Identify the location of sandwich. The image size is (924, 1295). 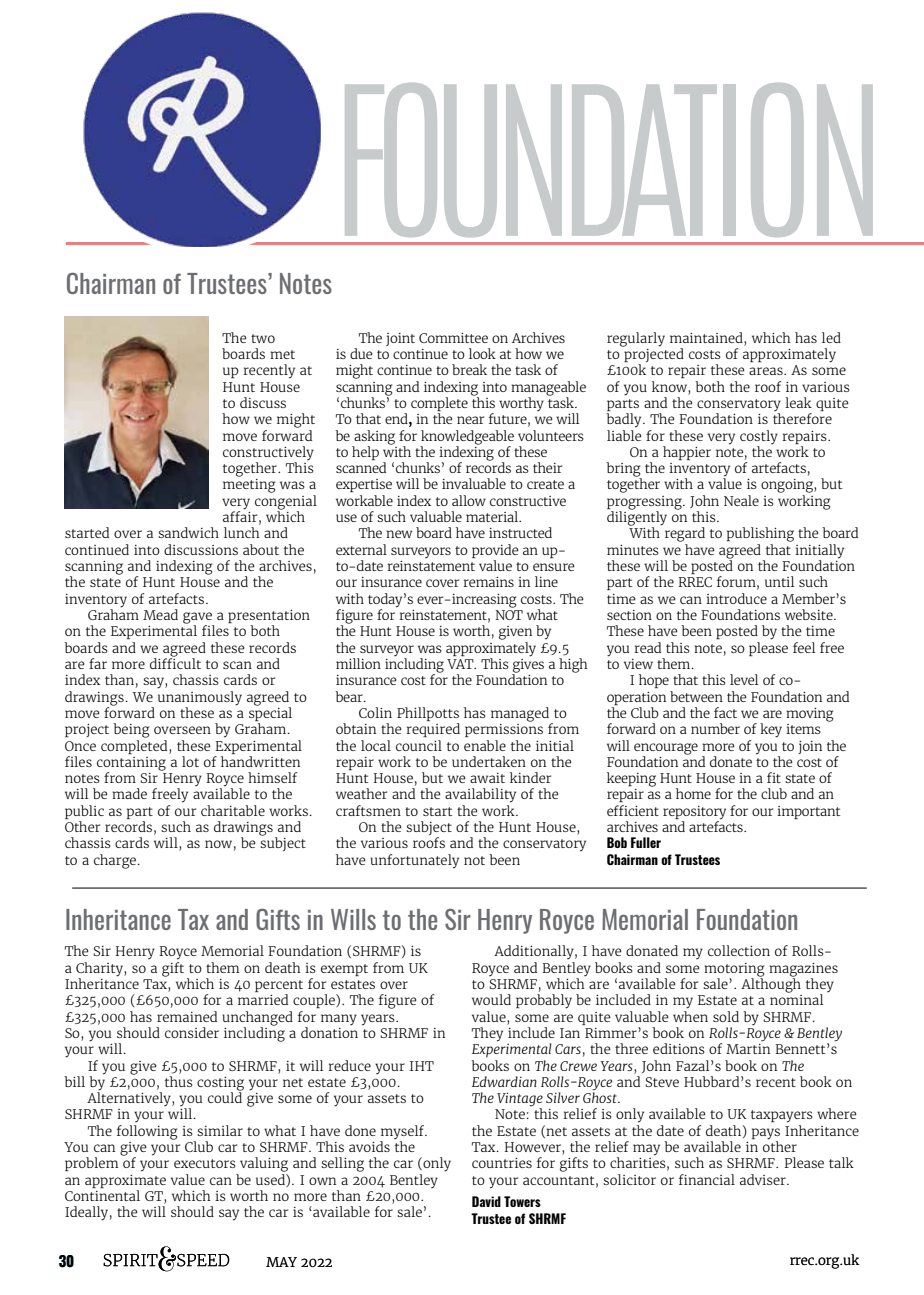
(188, 532).
